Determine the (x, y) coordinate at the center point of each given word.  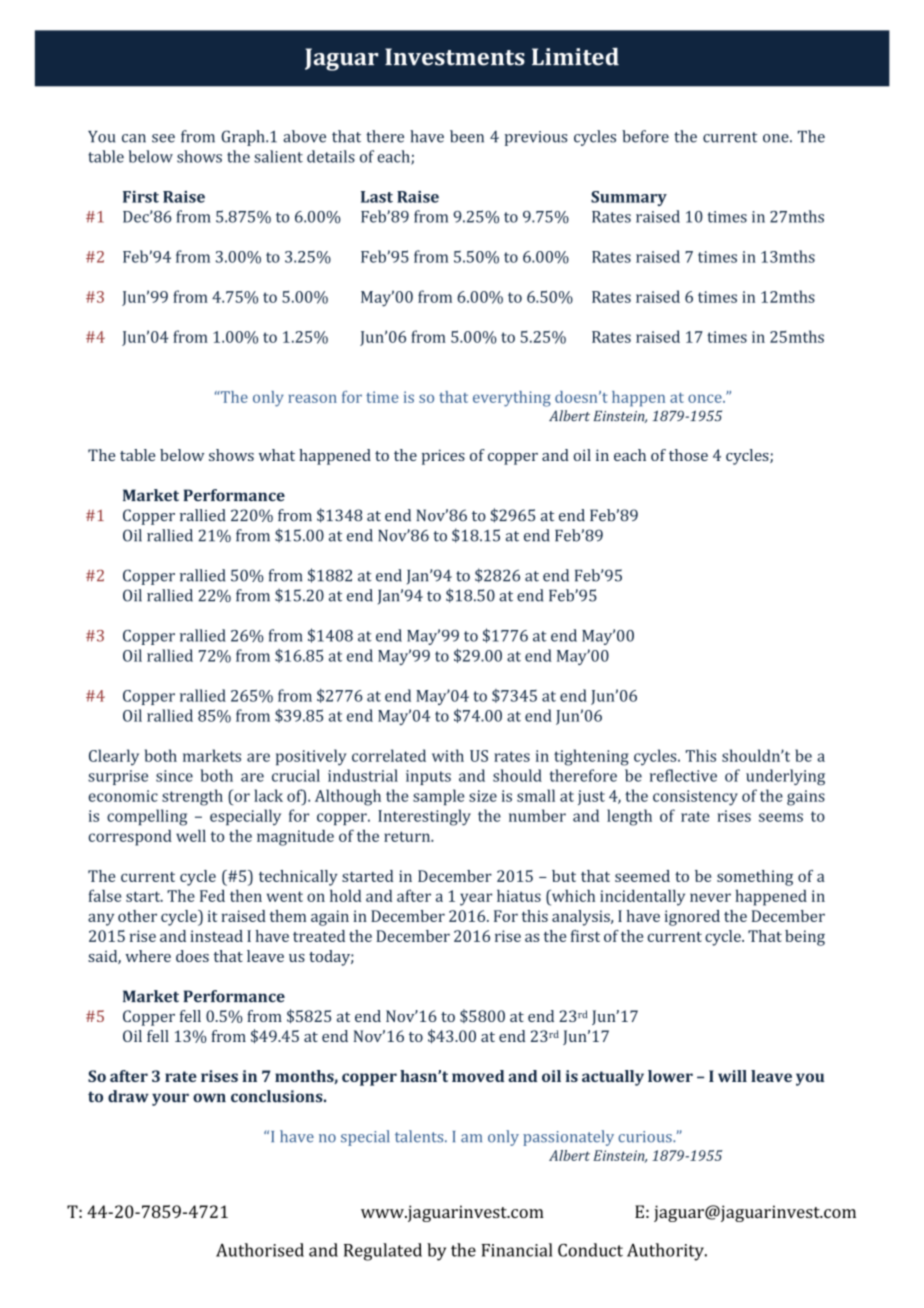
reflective (683, 775)
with (448, 755)
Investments (455, 57)
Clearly (114, 757)
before (645, 136)
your (170, 1099)
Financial (517, 1250)
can (134, 138)
